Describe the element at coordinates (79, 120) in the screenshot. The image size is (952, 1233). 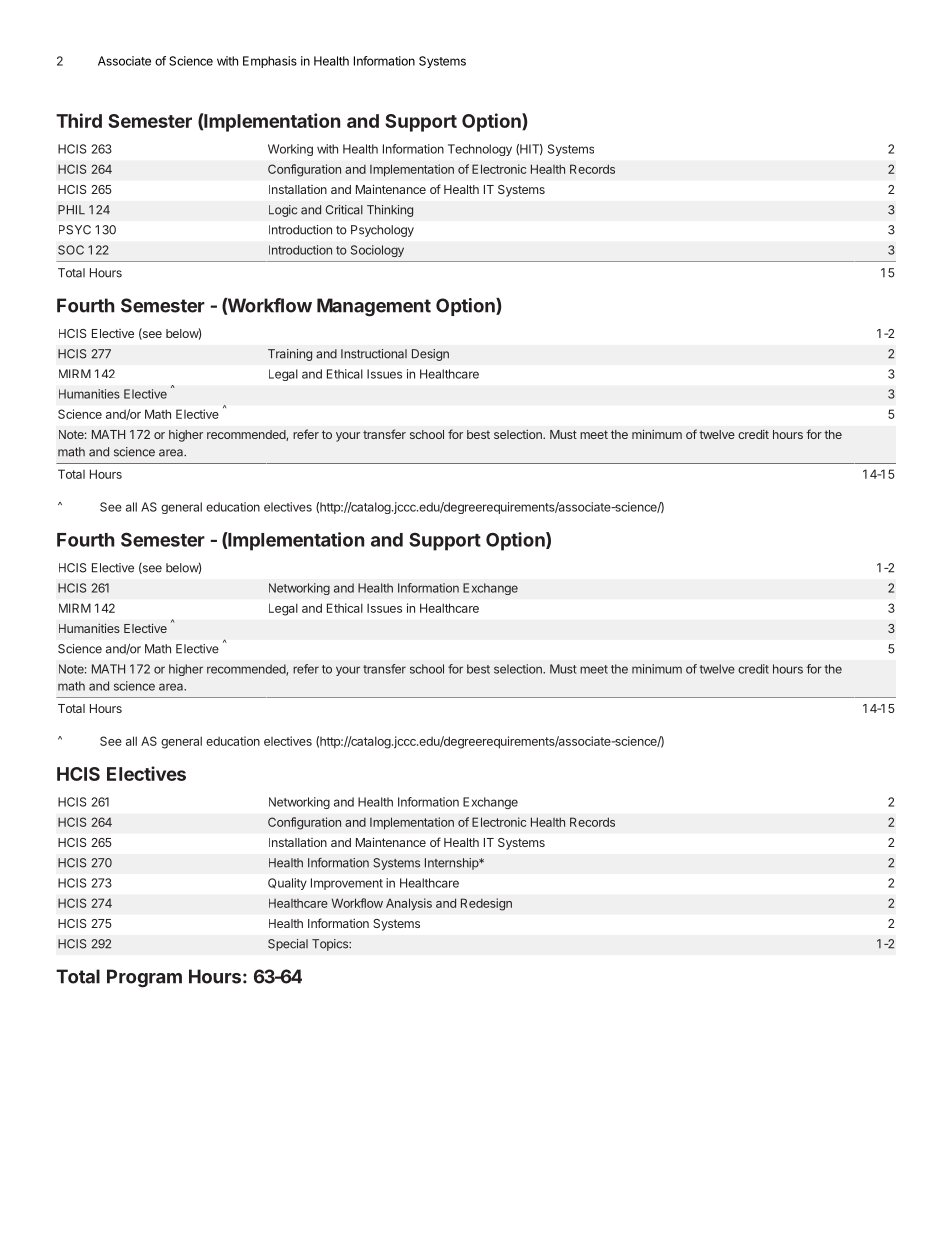
I see `Third` at that location.
